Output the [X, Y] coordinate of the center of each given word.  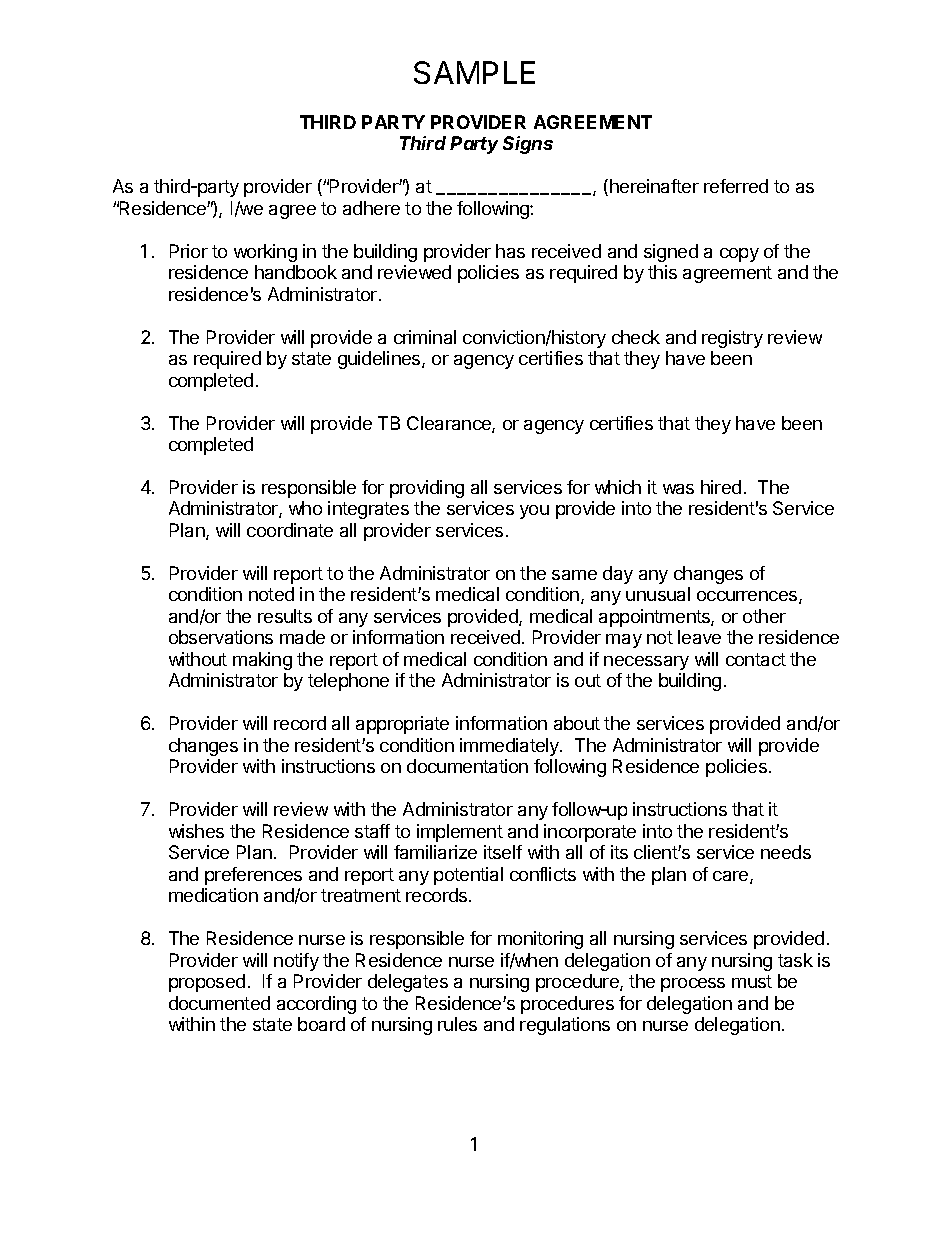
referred [736, 186]
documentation [467, 766]
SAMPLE [474, 72]
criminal [425, 337]
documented [219, 1003]
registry [732, 339]
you [534, 512]
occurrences [748, 597]
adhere [371, 208]
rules [457, 1024]
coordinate [290, 530]
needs [786, 852]
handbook [296, 272]
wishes [196, 831]
